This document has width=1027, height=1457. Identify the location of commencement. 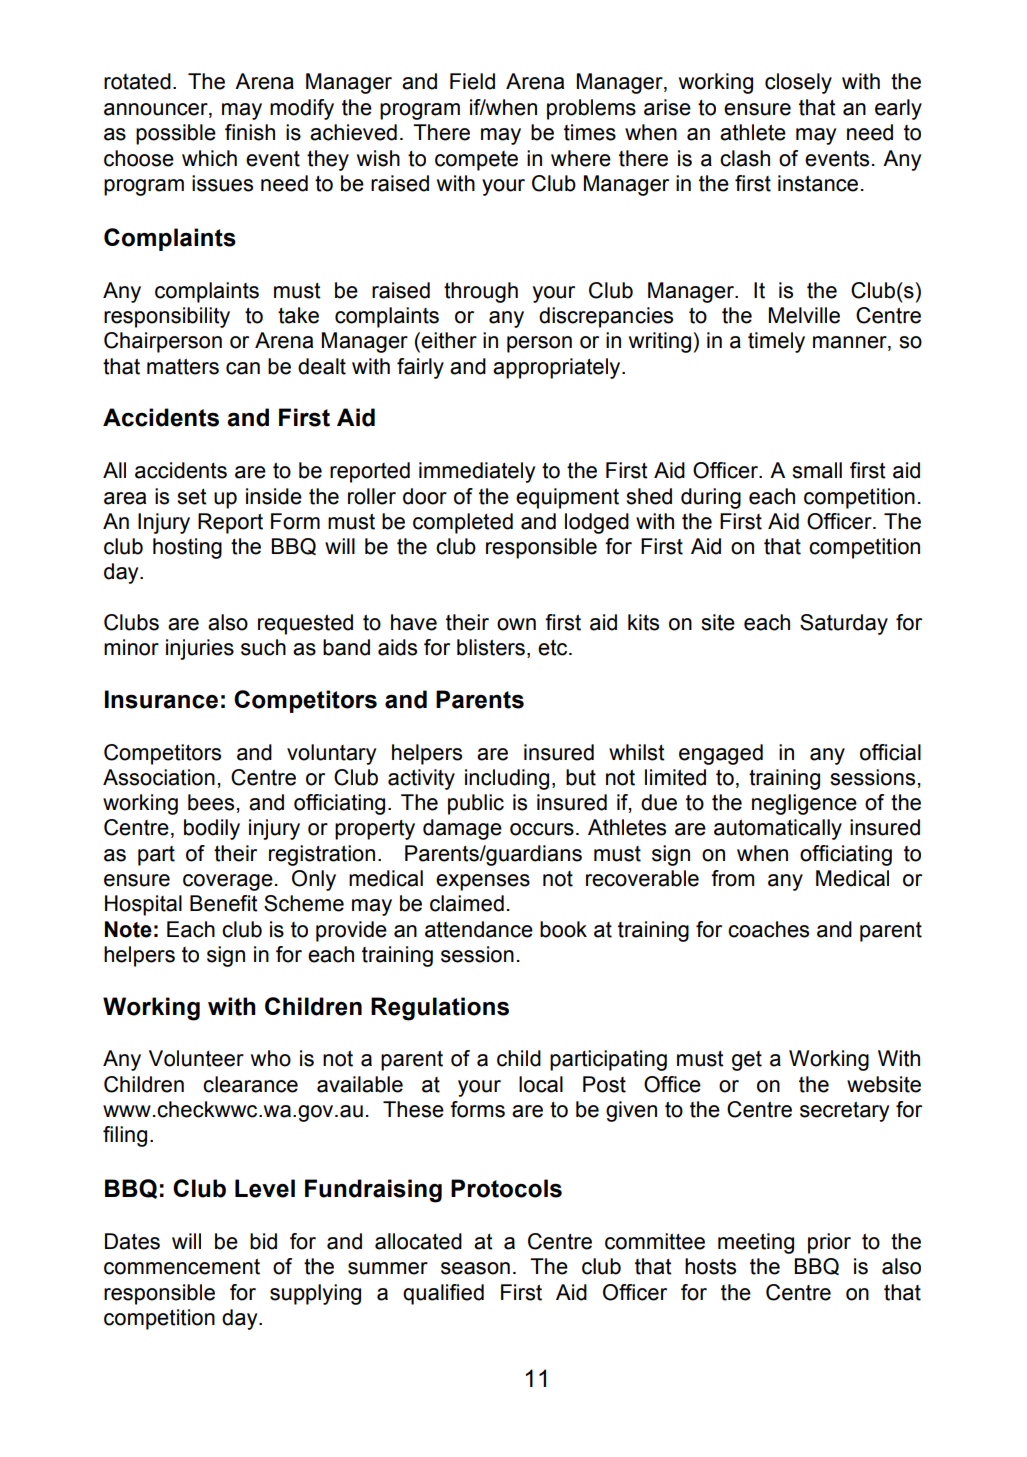
(182, 1267).
